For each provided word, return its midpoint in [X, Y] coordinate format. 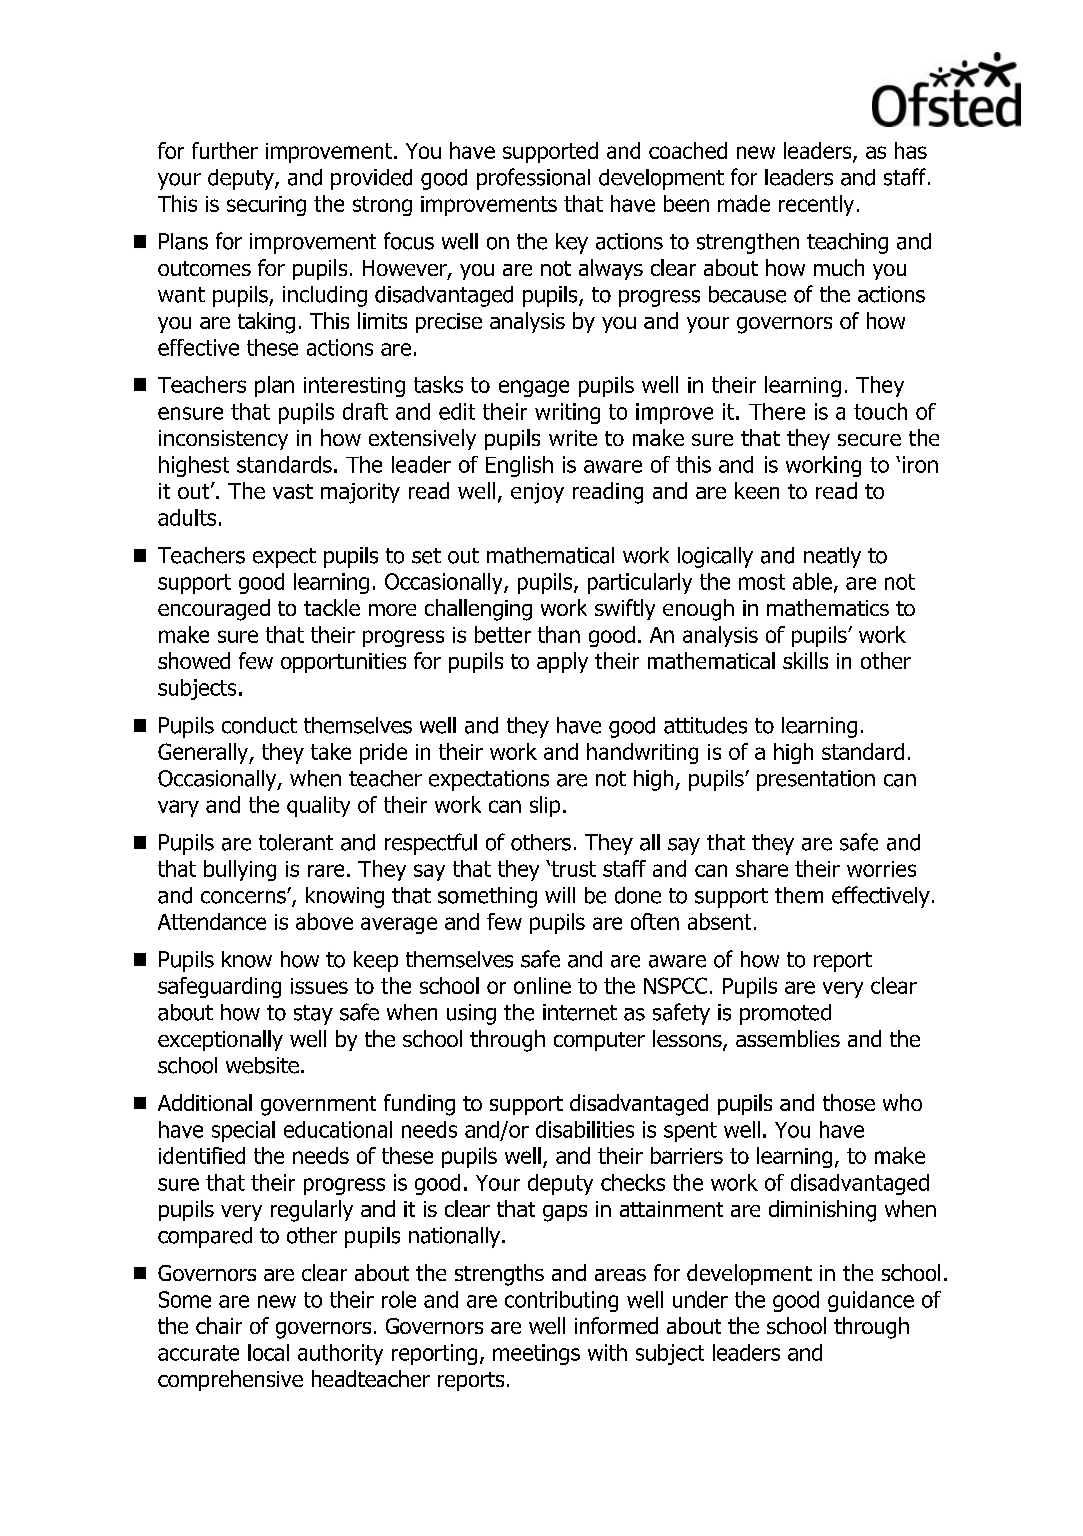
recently [816, 205]
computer [599, 1041]
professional [533, 179]
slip [545, 806]
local [268, 1352]
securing [266, 206]
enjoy [537, 493]
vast [293, 491]
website [262, 1065]
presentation [816, 780]
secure [869, 440]
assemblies [788, 1038]
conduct [259, 725]
